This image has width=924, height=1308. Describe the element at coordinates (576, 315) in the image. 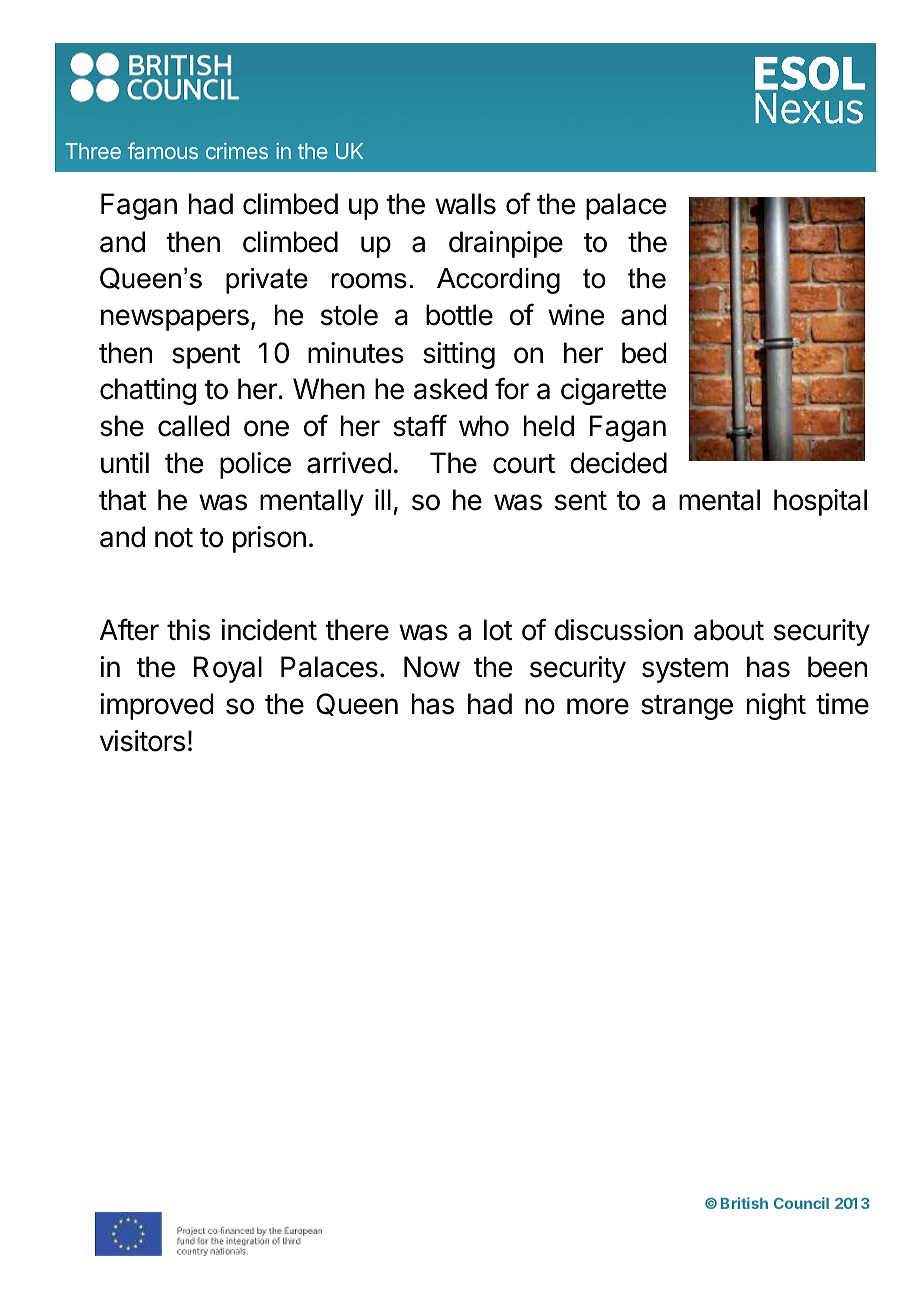

I see `wine` at that location.
